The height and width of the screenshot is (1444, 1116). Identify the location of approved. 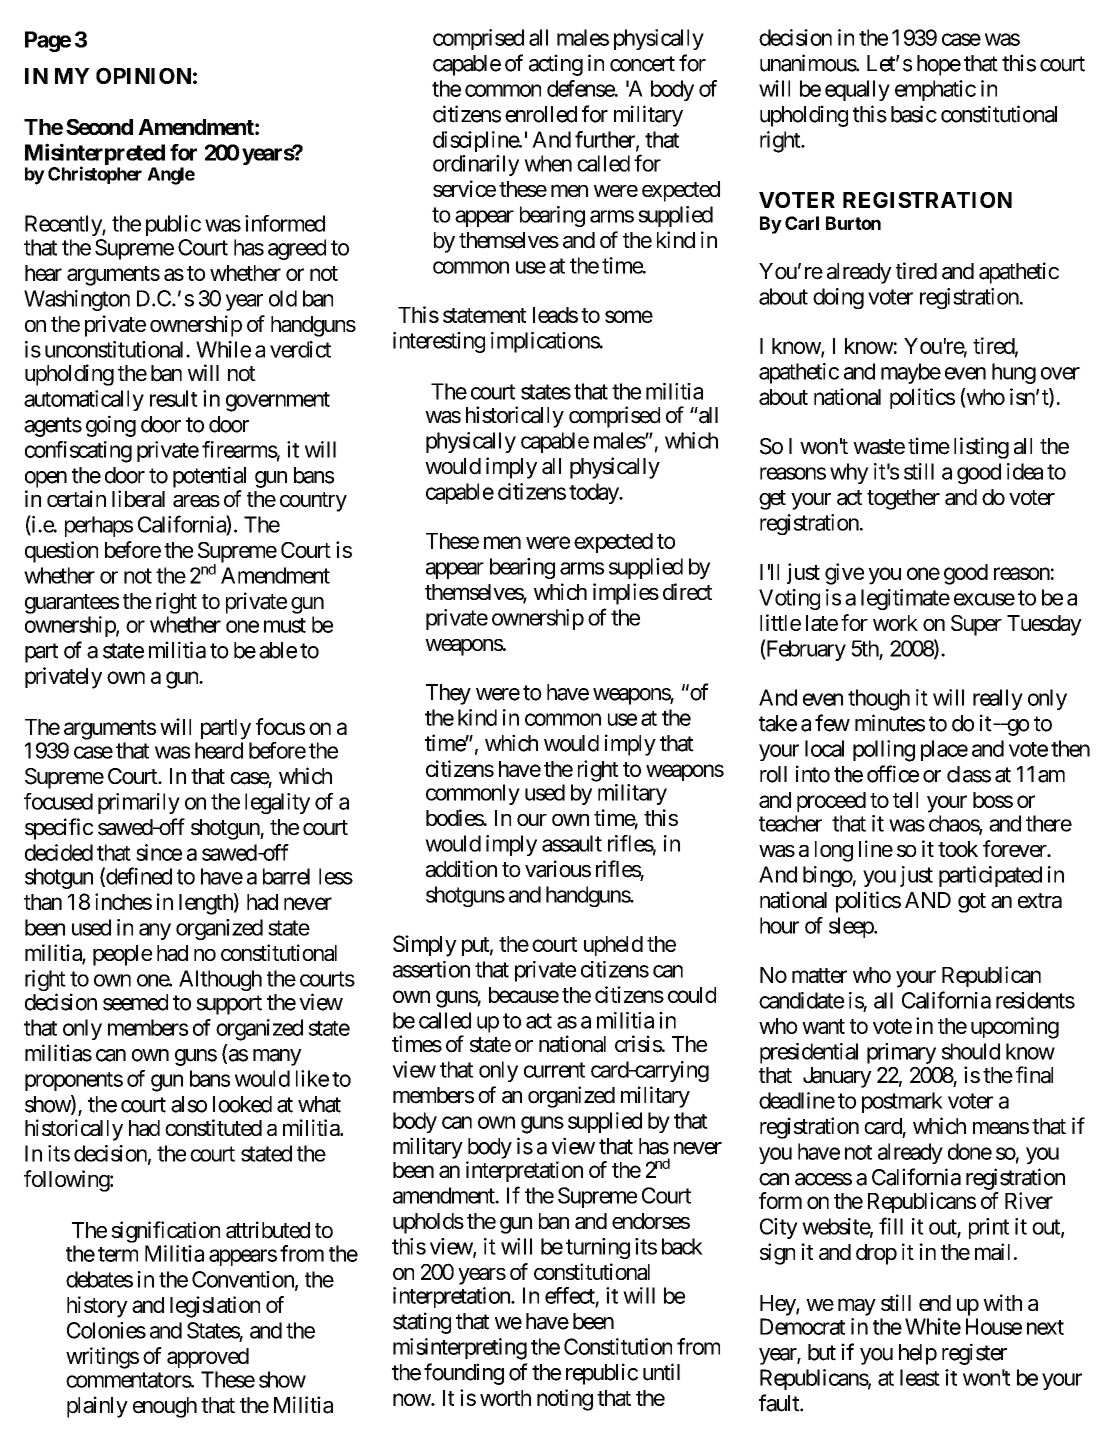
(208, 1358).
